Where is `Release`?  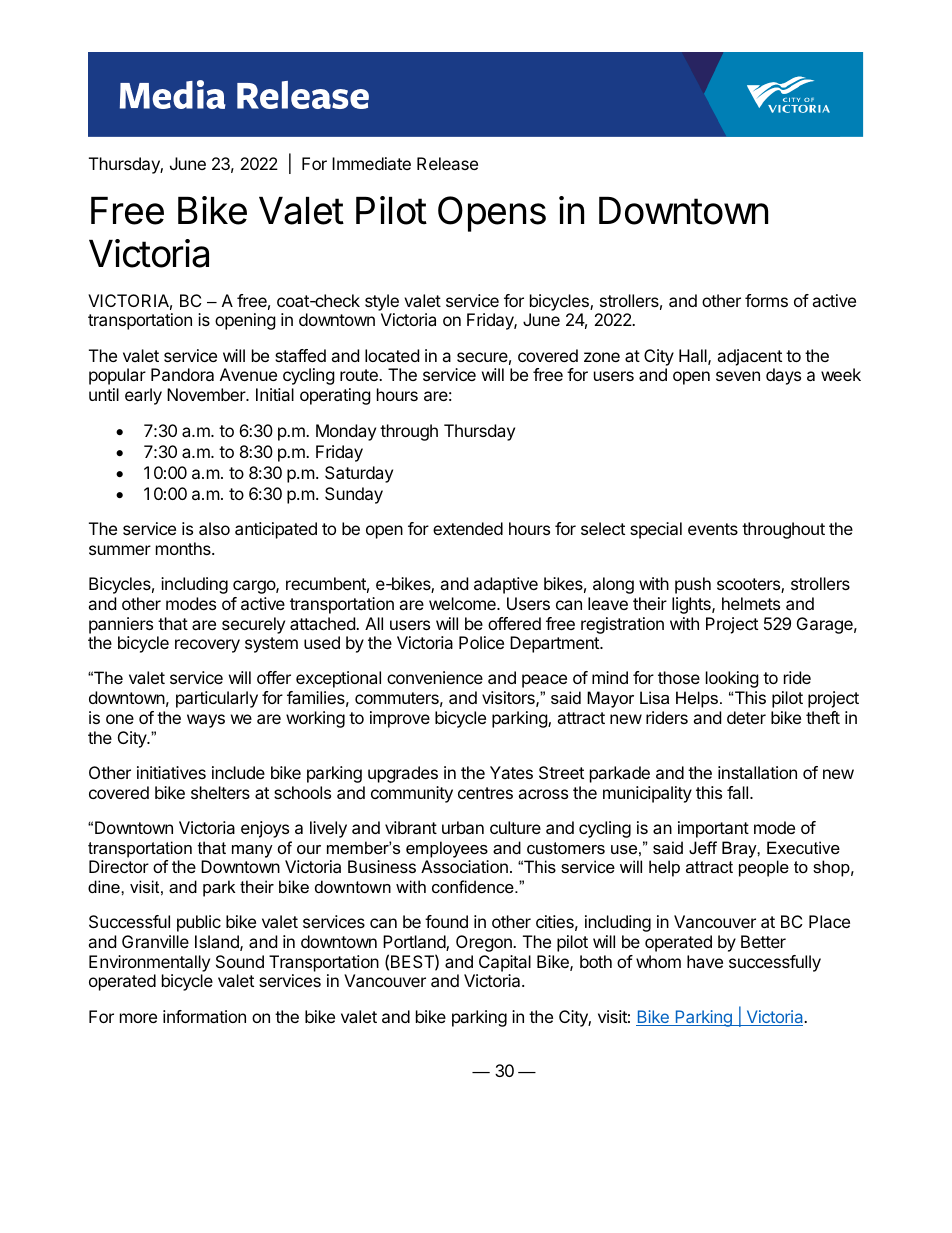 Release is located at coordinates (447, 163).
